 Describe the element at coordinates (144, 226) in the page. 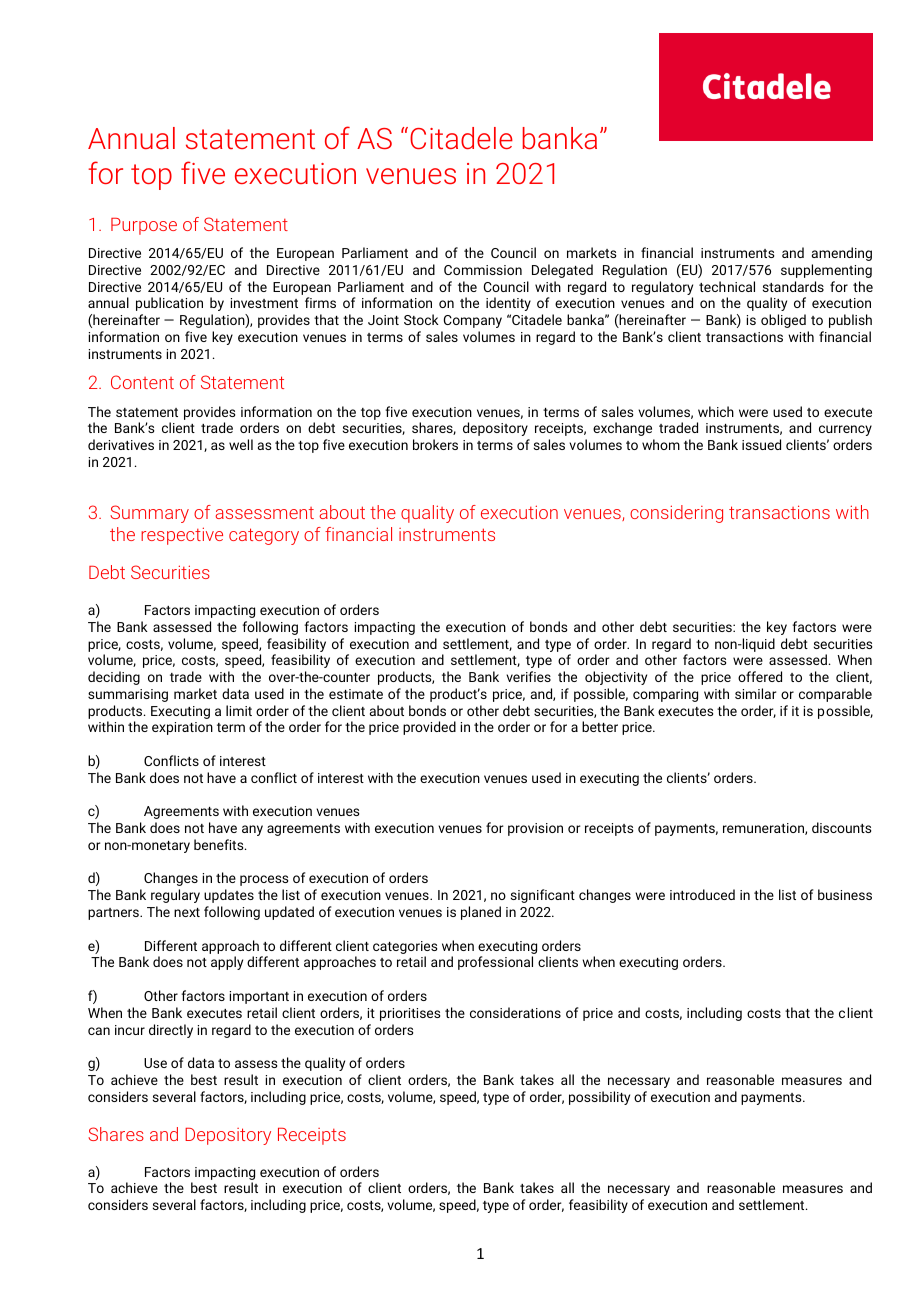

I see `Purpose` at that location.
